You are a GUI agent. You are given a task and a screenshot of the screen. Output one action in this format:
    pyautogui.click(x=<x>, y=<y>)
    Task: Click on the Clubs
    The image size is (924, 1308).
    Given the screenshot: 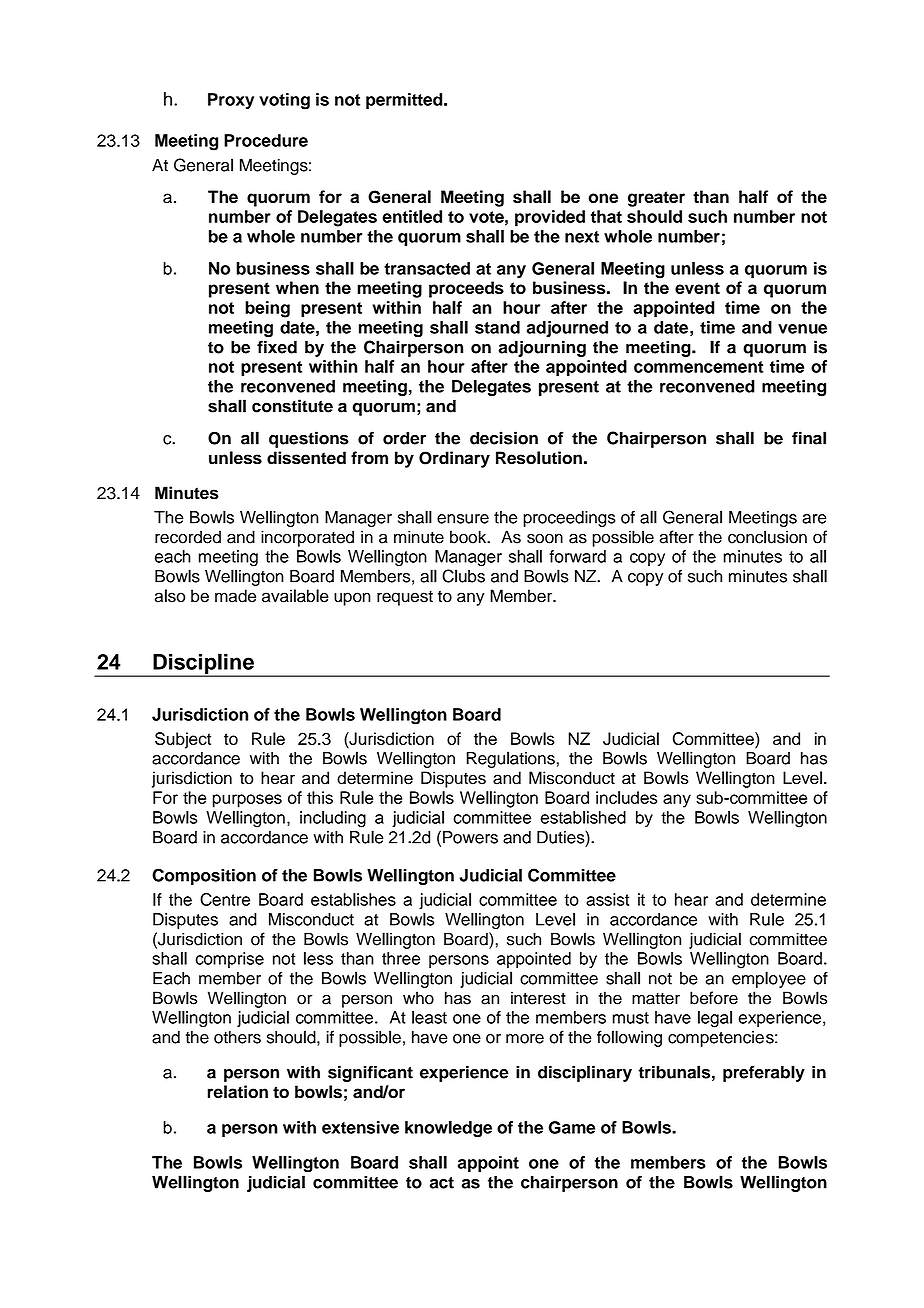 What is the action you would take?
    pyautogui.click(x=463, y=576)
